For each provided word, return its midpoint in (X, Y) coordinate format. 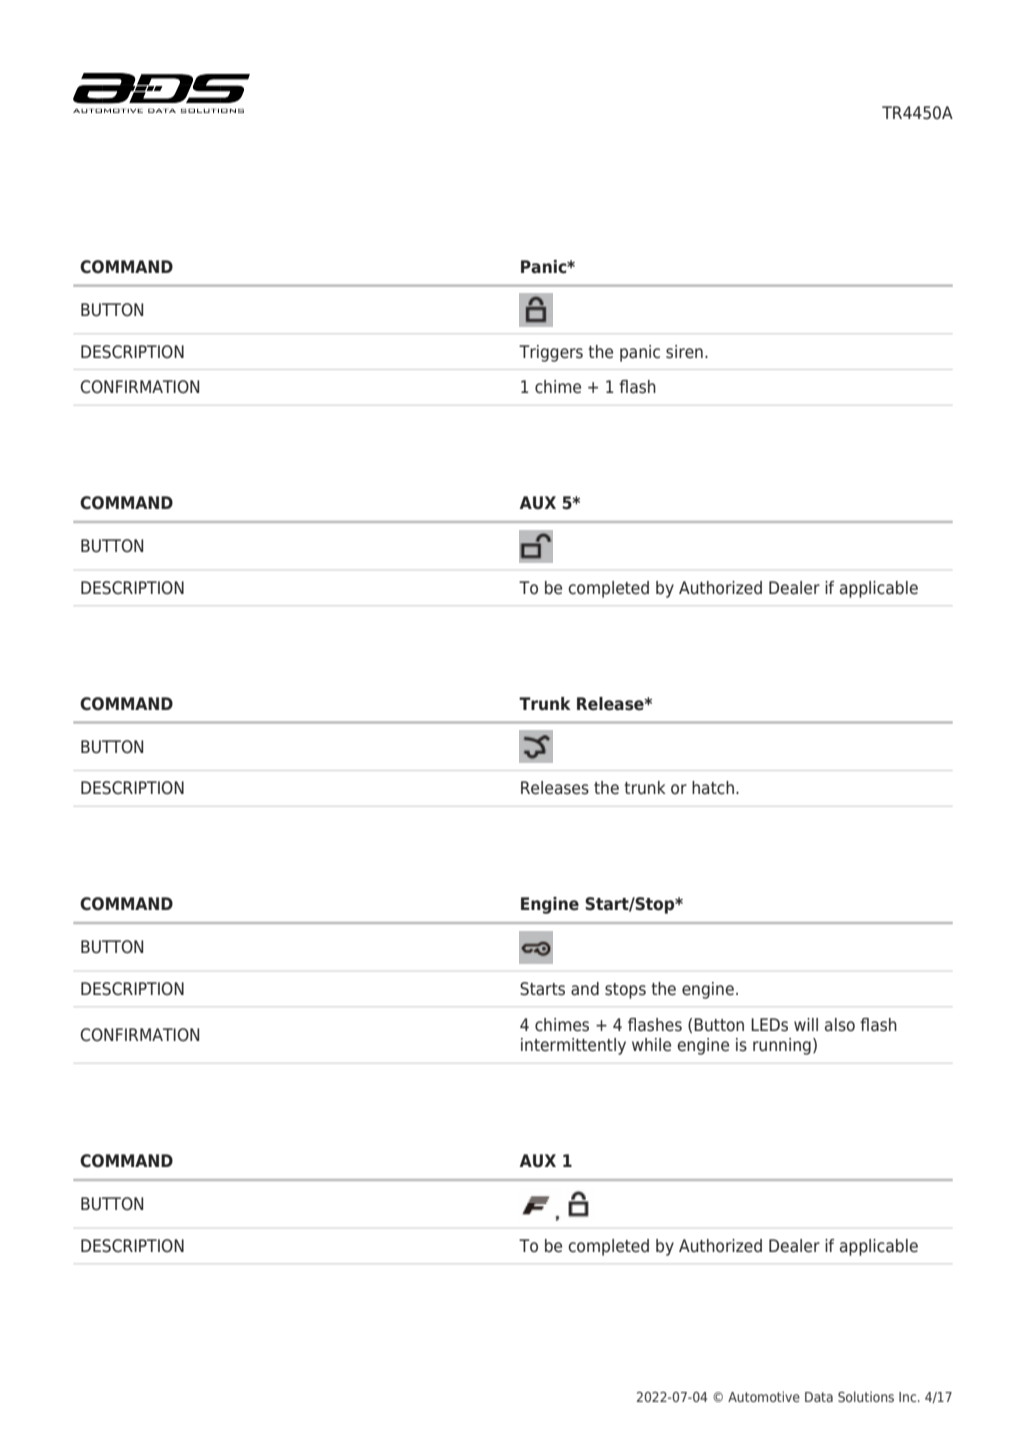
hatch (713, 788)
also (840, 1025)
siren (684, 352)
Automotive (764, 1396)
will (806, 1024)
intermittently (573, 1046)
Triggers (551, 353)
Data (819, 1397)
